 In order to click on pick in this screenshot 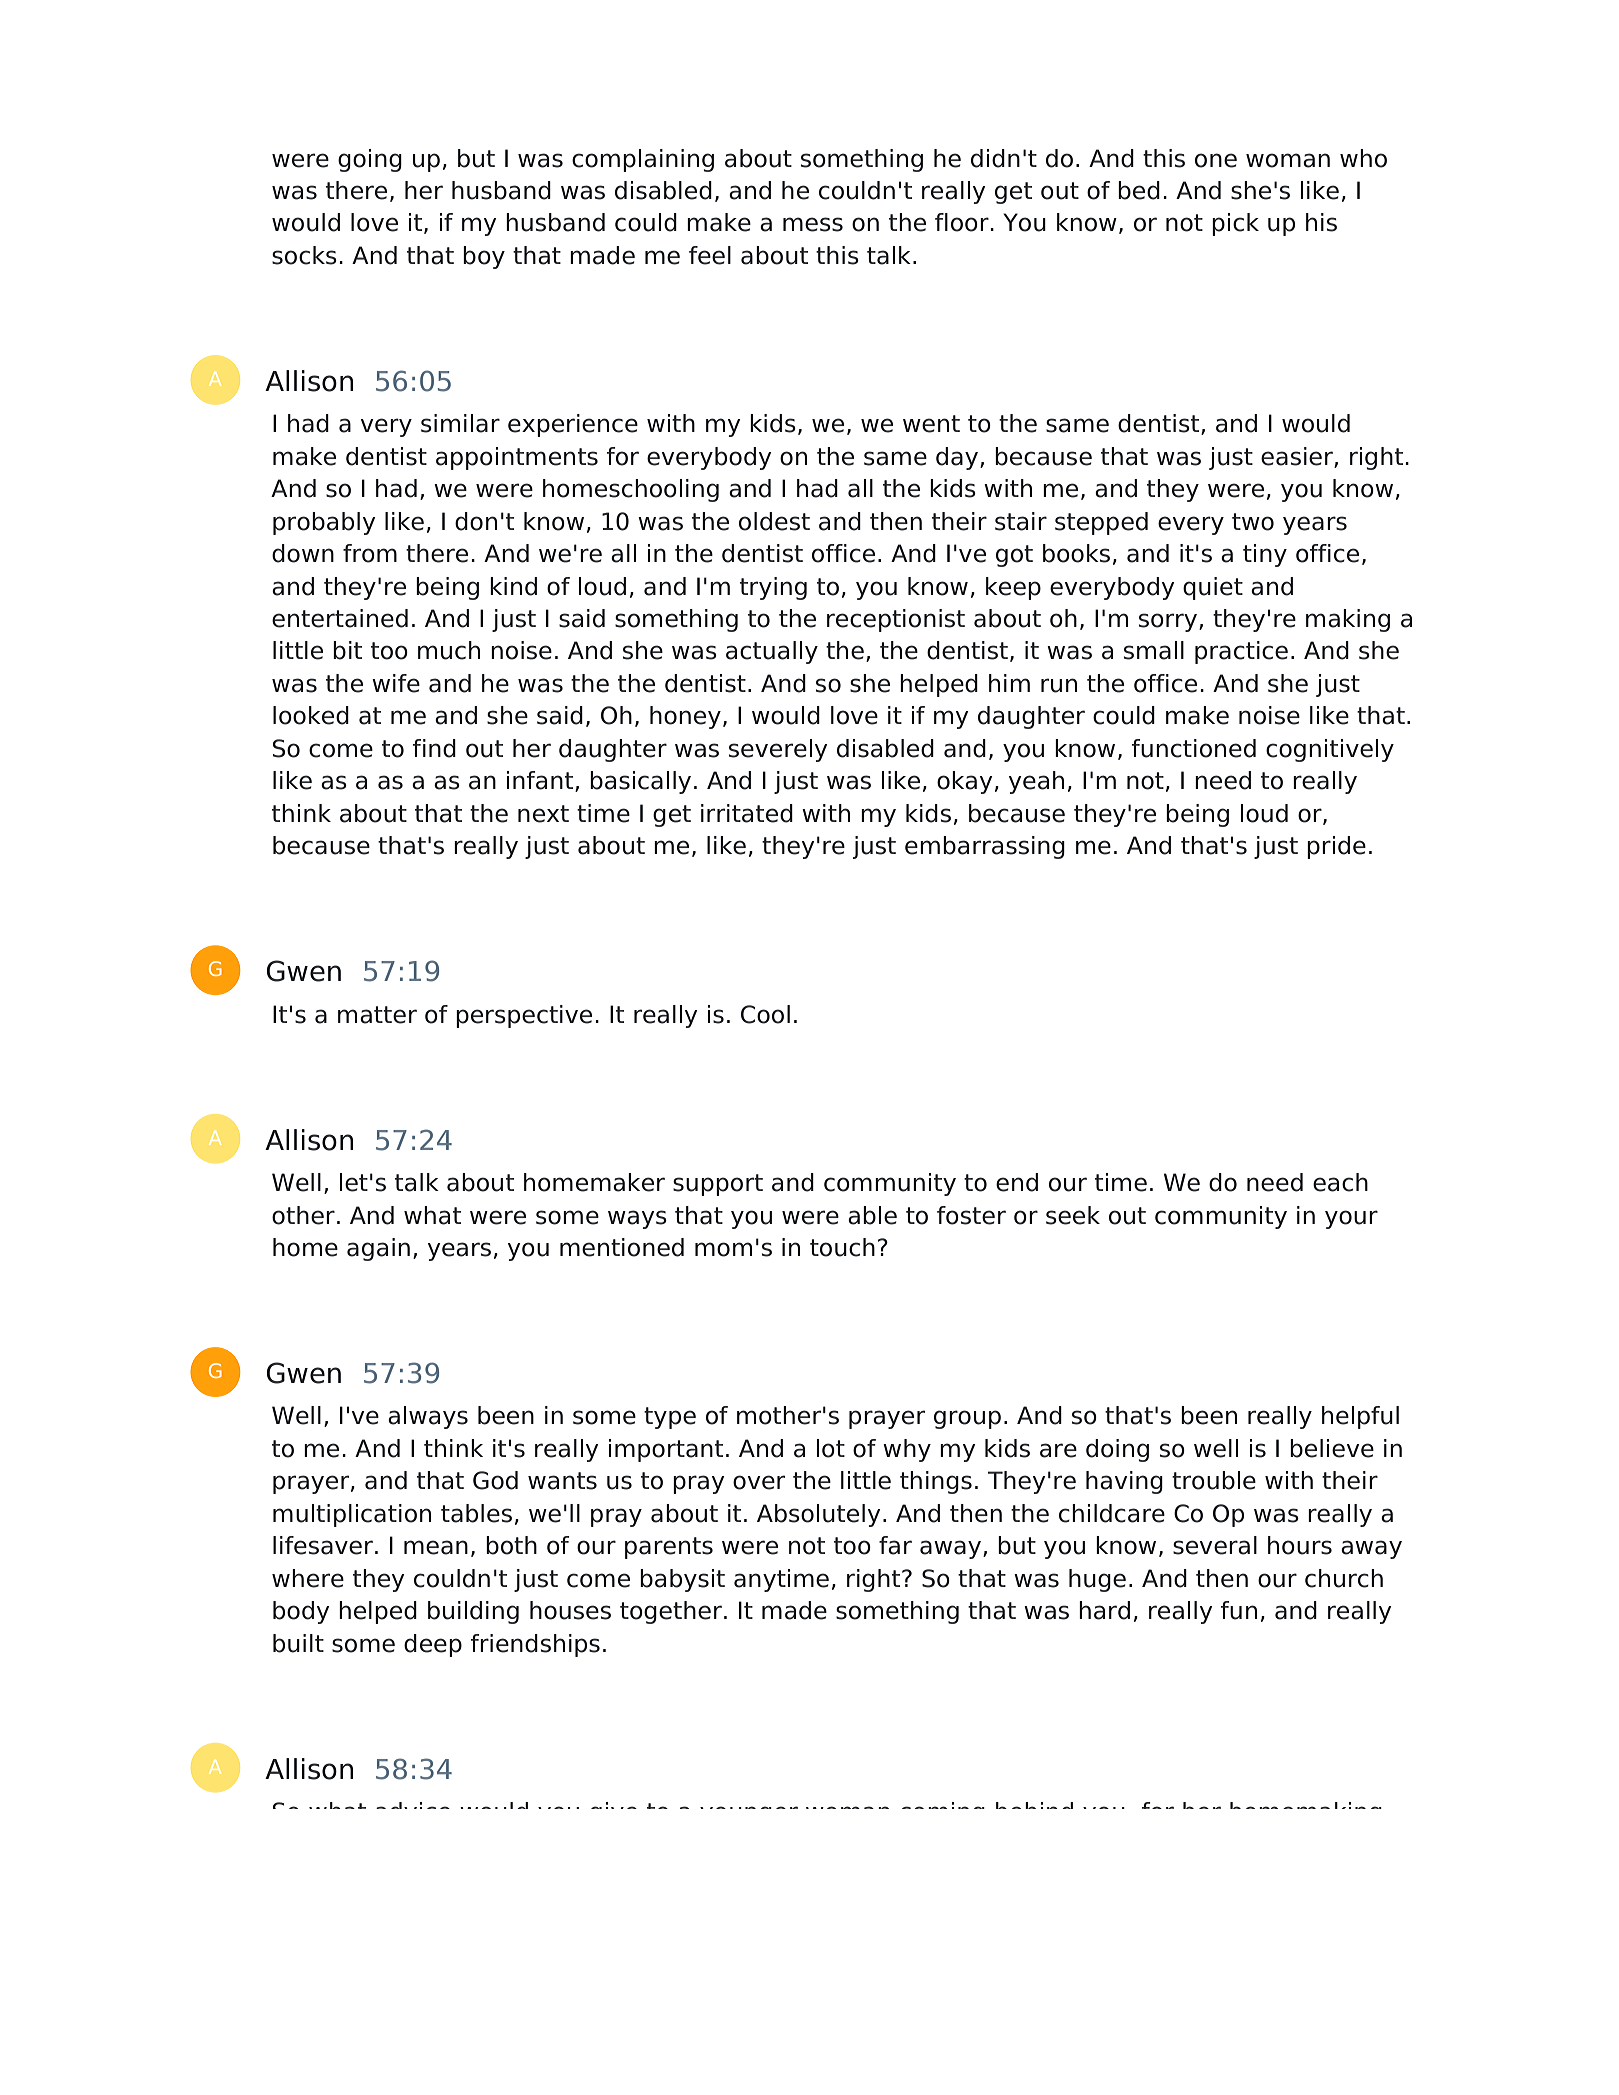, I will do `click(1235, 224)`.
